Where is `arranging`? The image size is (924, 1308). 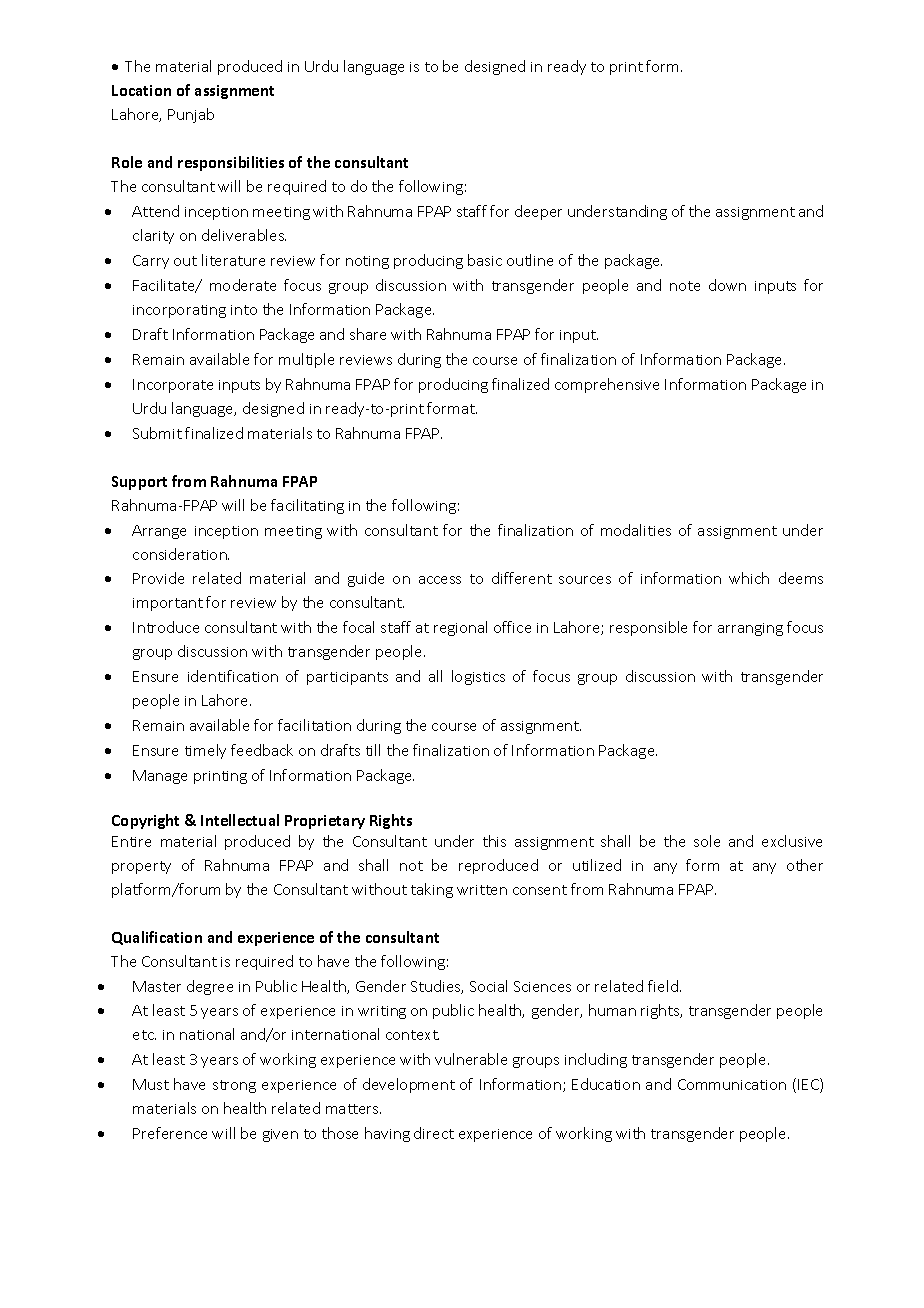 arranging is located at coordinates (750, 629).
